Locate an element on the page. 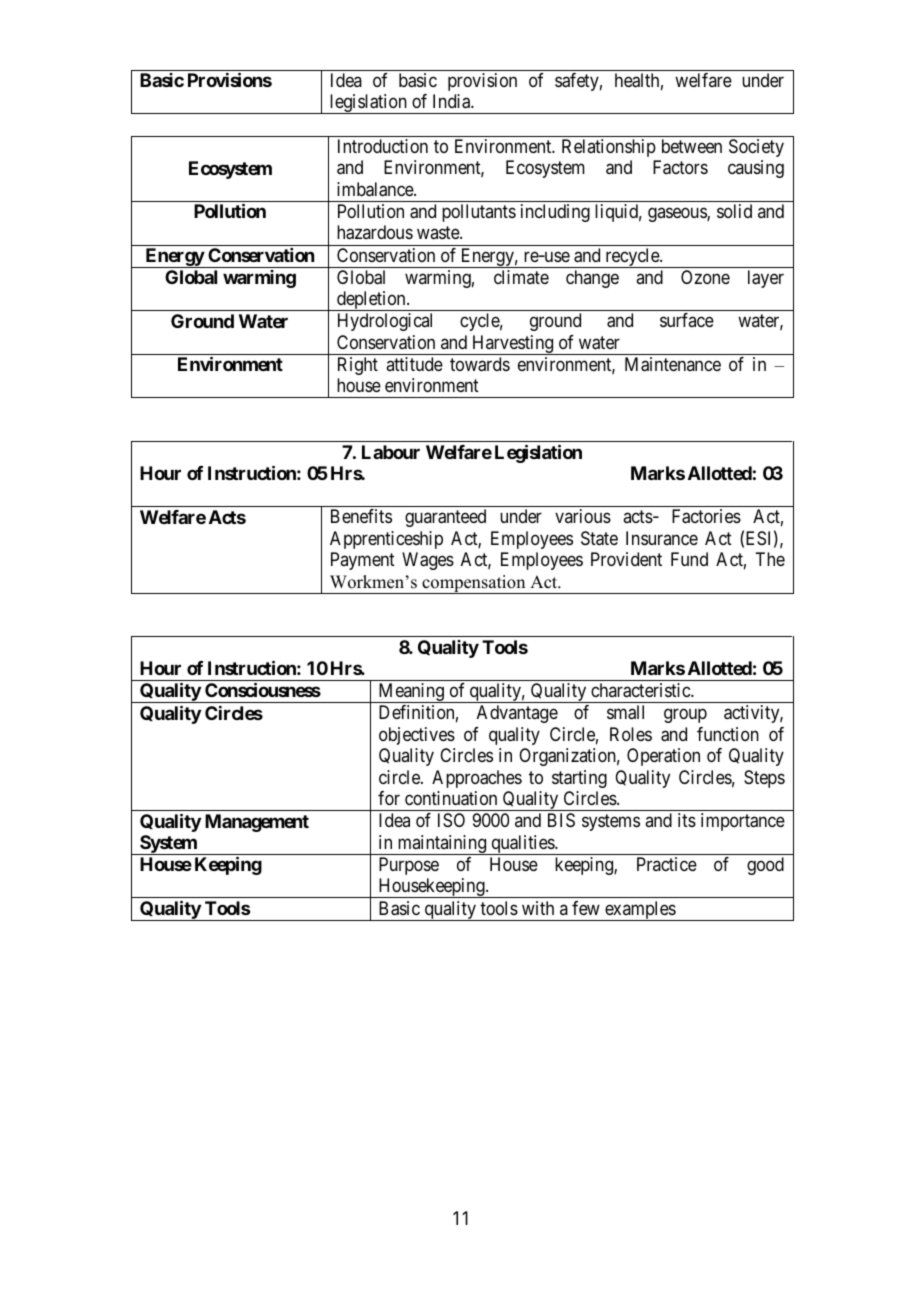 This document has height=1307, width=924. Benefits is located at coordinates (361, 516).
